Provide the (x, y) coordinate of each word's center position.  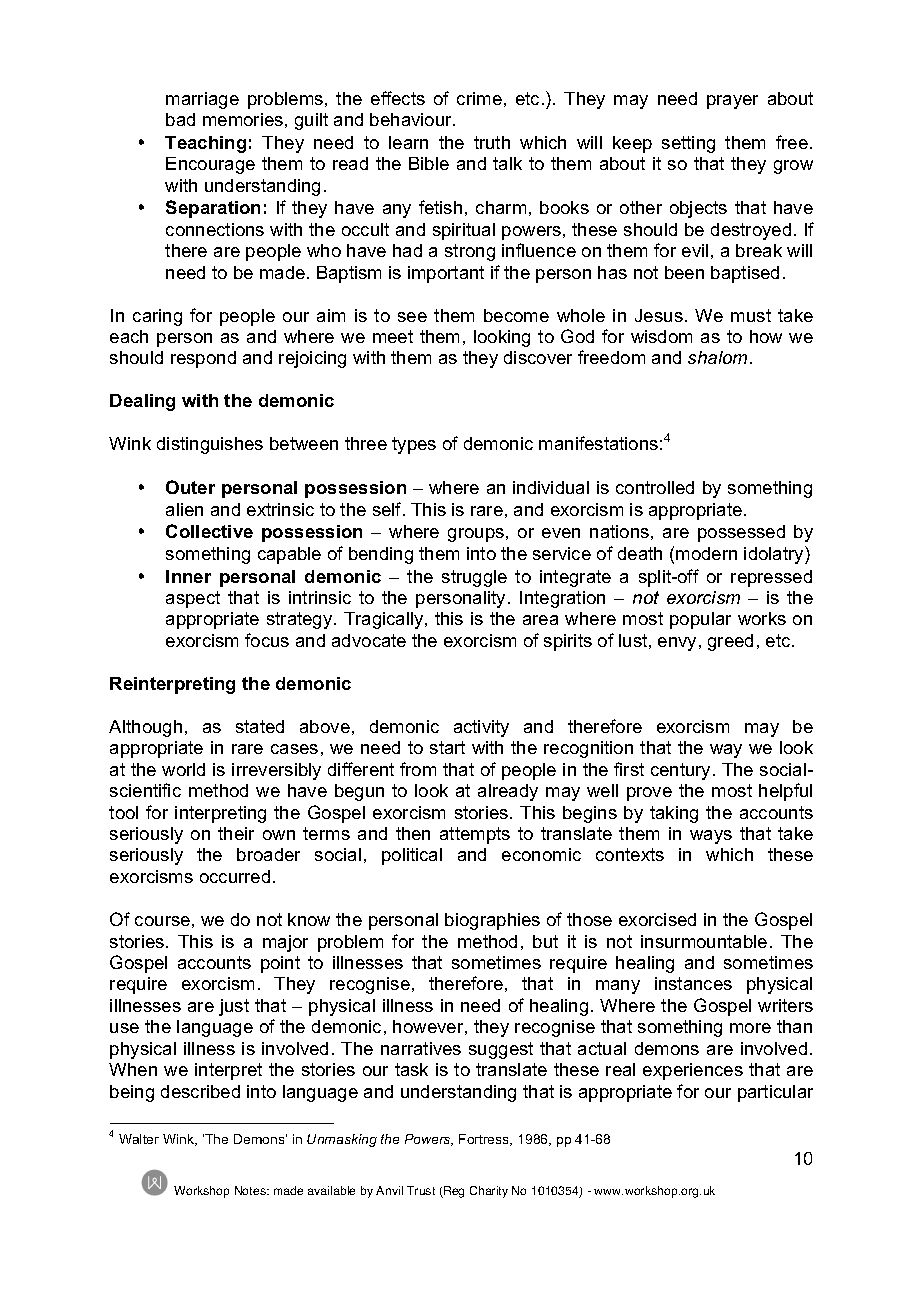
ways (711, 837)
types (414, 445)
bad (180, 119)
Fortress (485, 1140)
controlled (655, 487)
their (236, 833)
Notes (251, 1190)
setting (688, 144)
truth (492, 142)
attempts (475, 835)
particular (775, 1093)
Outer (190, 487)
